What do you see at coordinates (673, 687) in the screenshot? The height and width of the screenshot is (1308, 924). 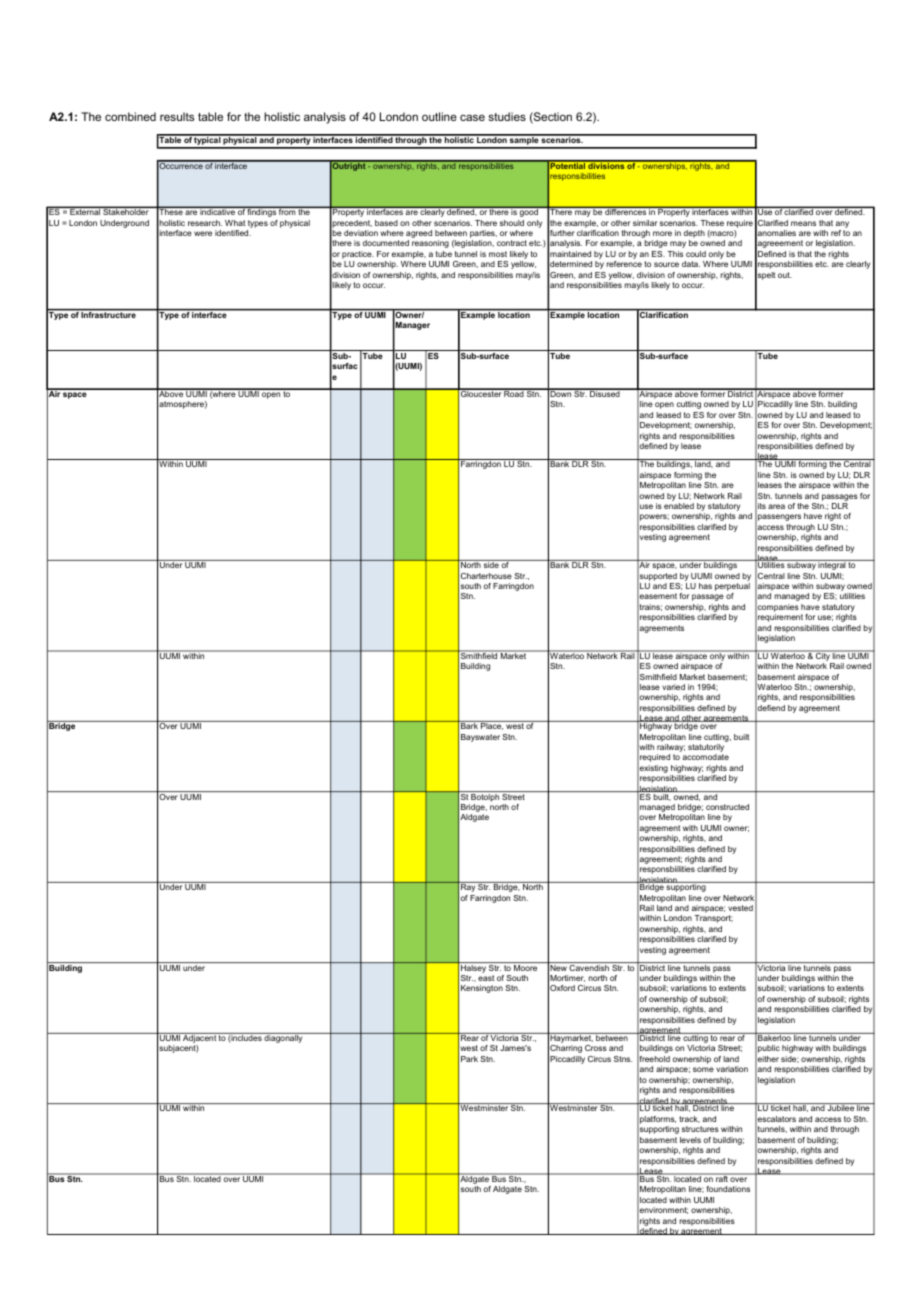 I see `varied` at bounding box center [673, 687].
